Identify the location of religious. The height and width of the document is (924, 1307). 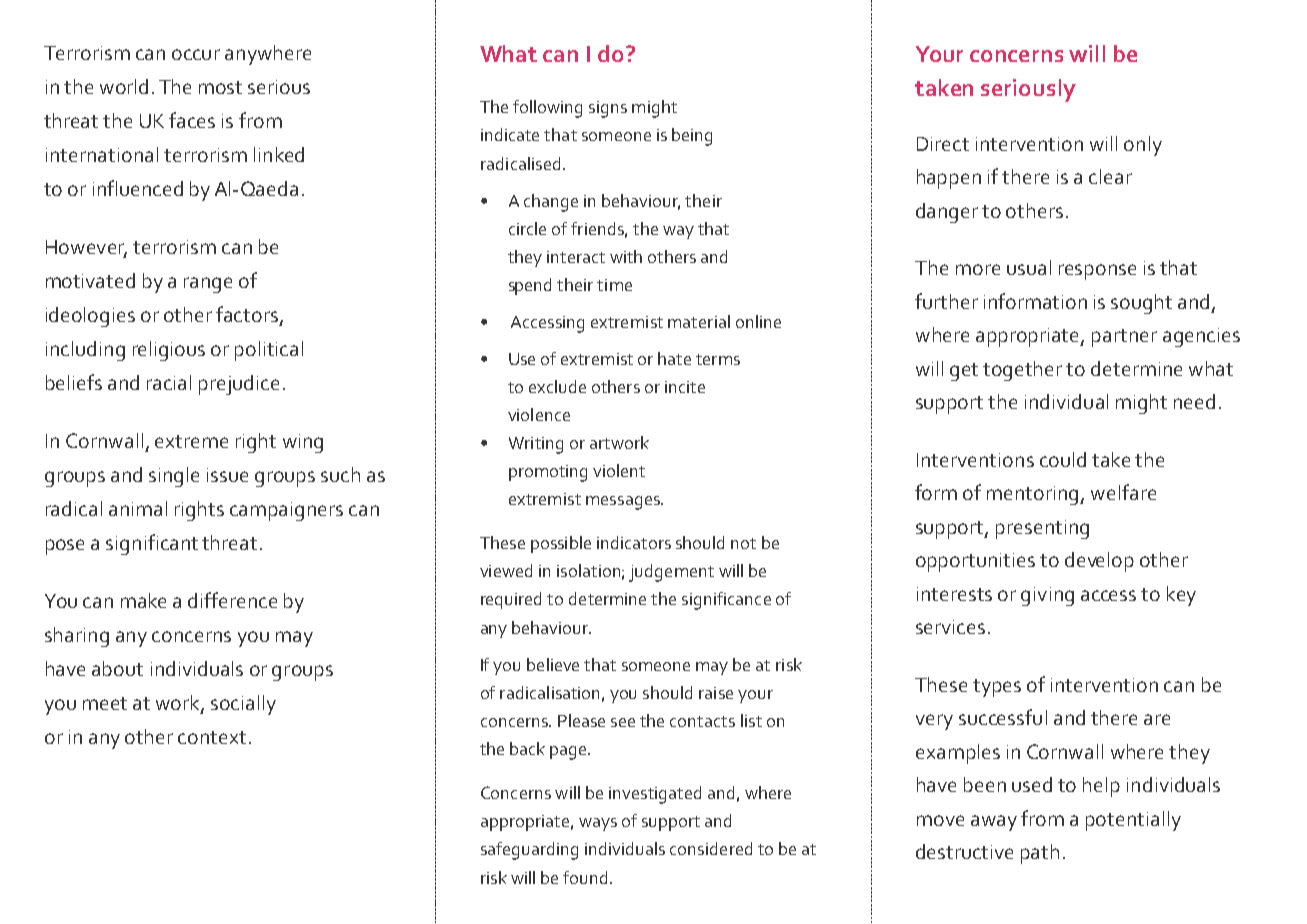
(169, 351).
